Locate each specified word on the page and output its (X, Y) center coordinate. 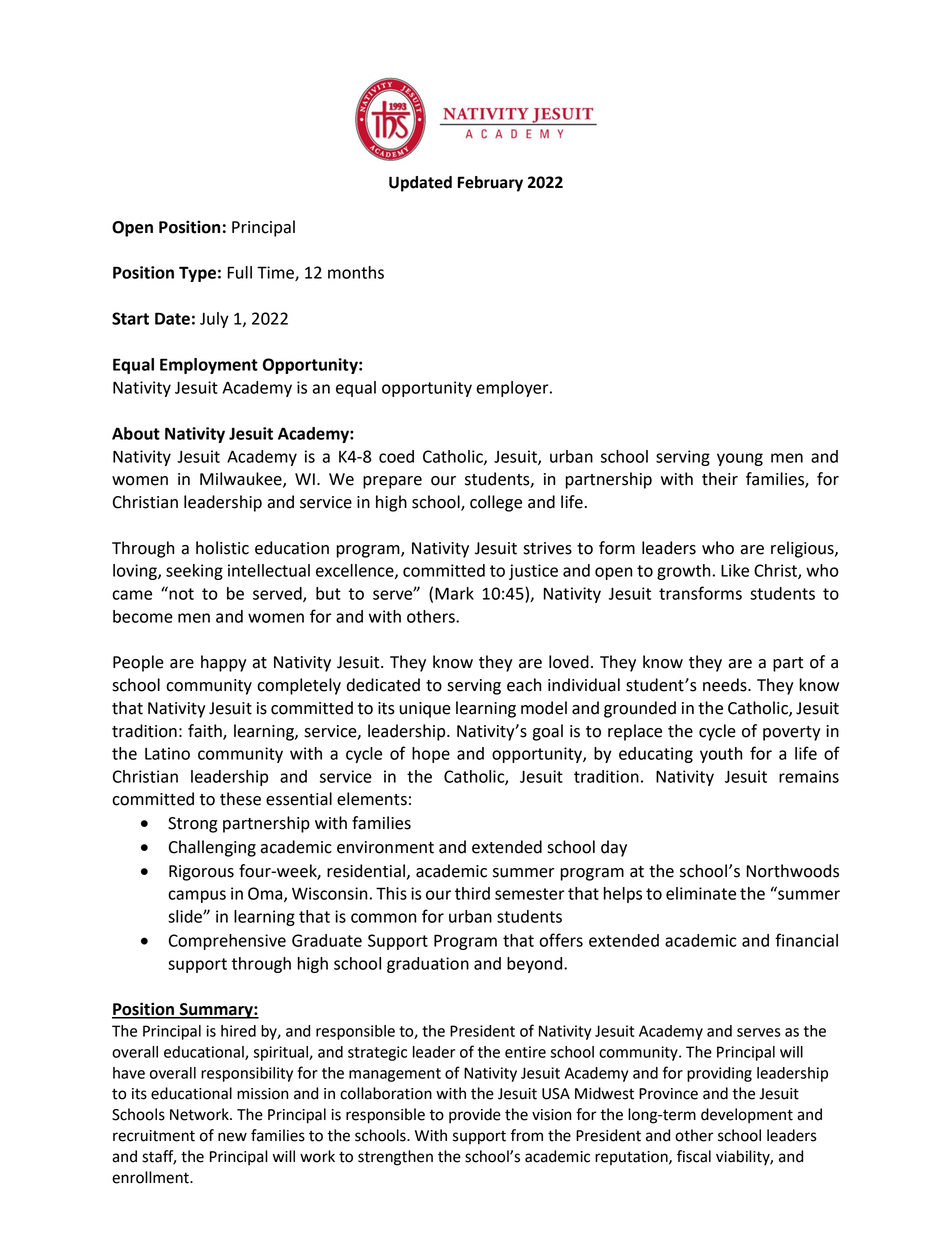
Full (240, 272)
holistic (222, 548)
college (496, 503)
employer (513, 389)
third (472, 893)
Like (735, 570)
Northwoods (793, 871)
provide (475, 1116)
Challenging (212, 848)
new (232, 1137)
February (490, 184)
